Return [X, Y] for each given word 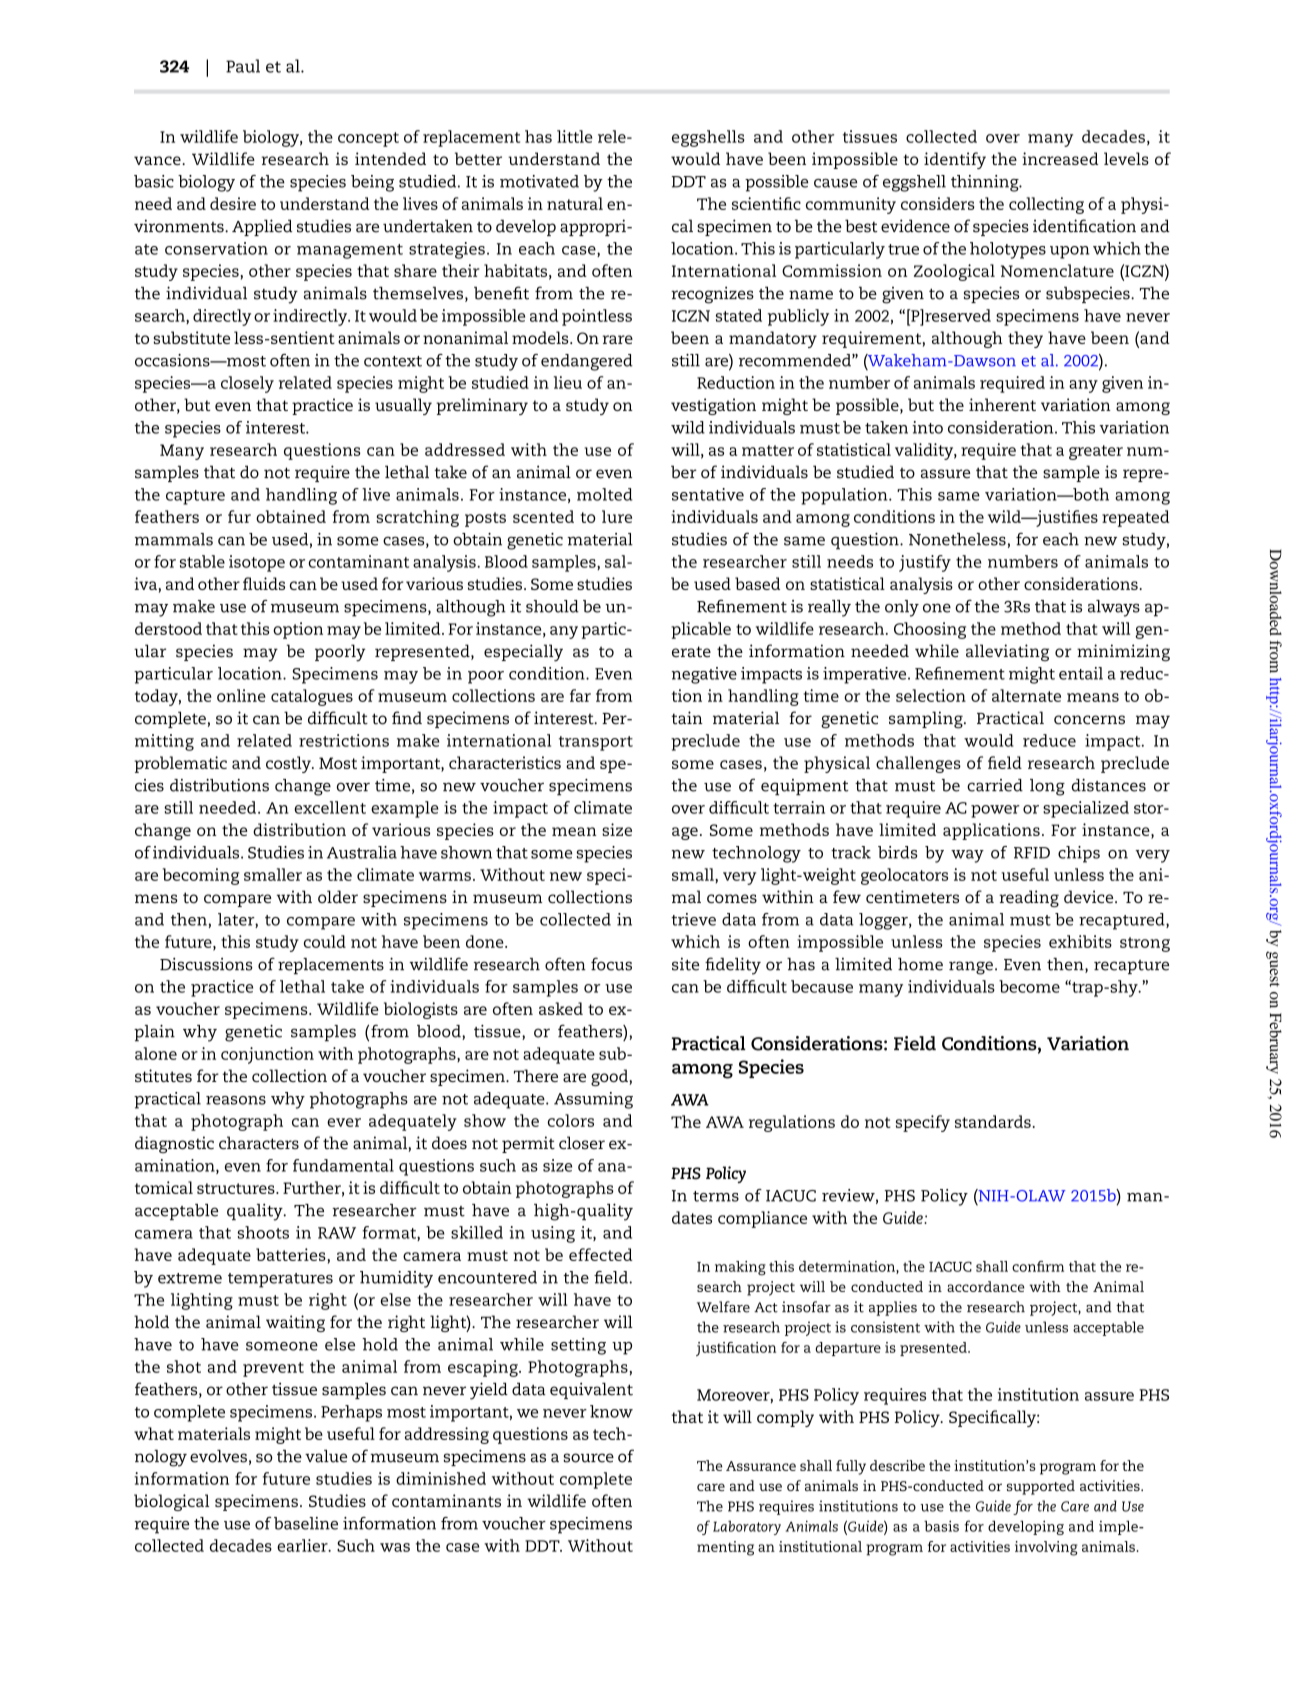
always [1114, 608]
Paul [243, 66]
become [1029, 986]
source [588, 1458]
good [610, 1077]
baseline [306, 1523]
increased [1060, 158]
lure [617, 516]
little [574, 136]
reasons [236, 1100]
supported [1041, 1487]
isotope [257, 563]
